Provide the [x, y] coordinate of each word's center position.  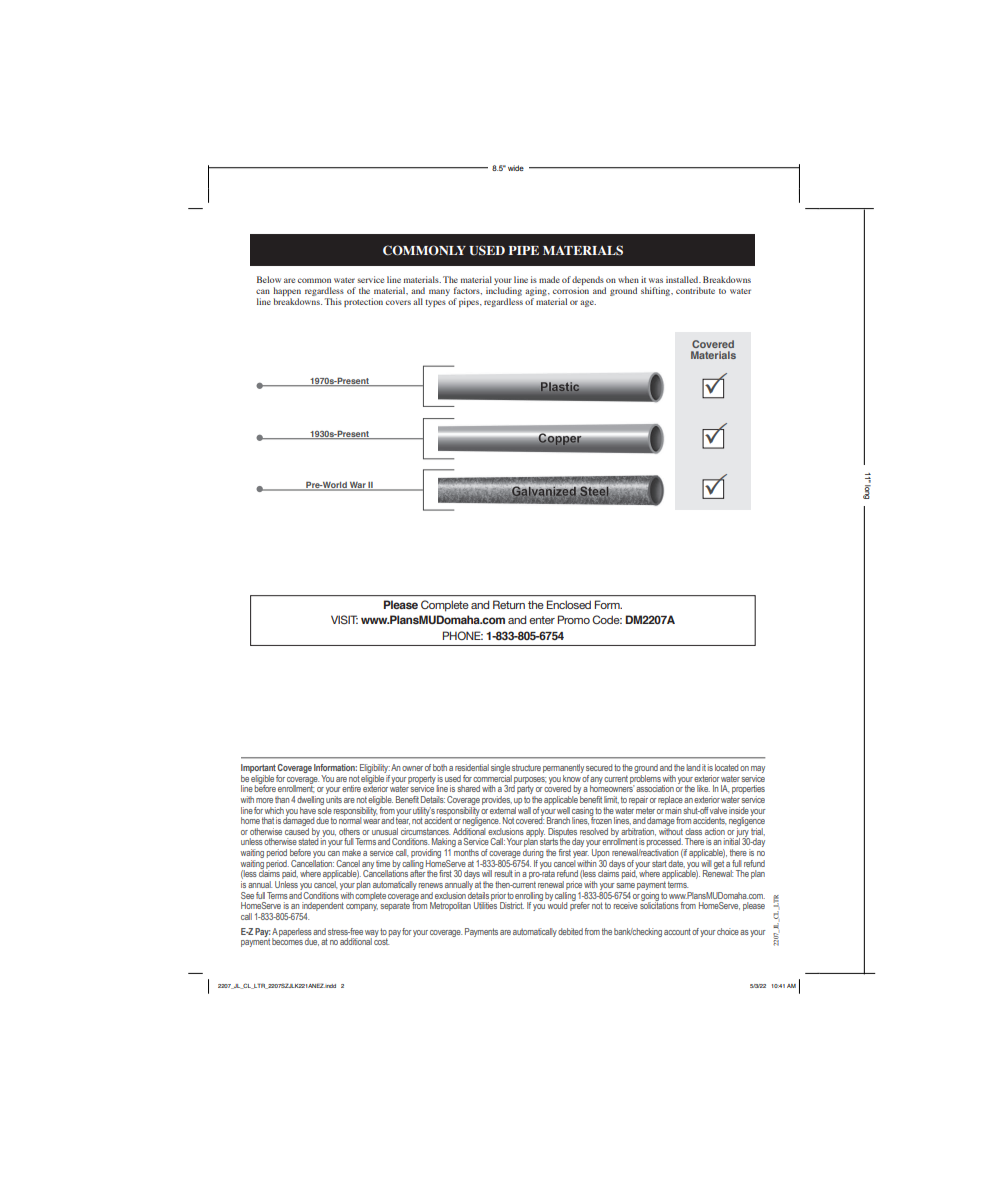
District [512, 905]
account [677, 931]
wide [516, 168]
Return [509, 604]
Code [607, 619]
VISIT [344, 619]
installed [683, 279]
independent [322, 908]
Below [269, 279]
